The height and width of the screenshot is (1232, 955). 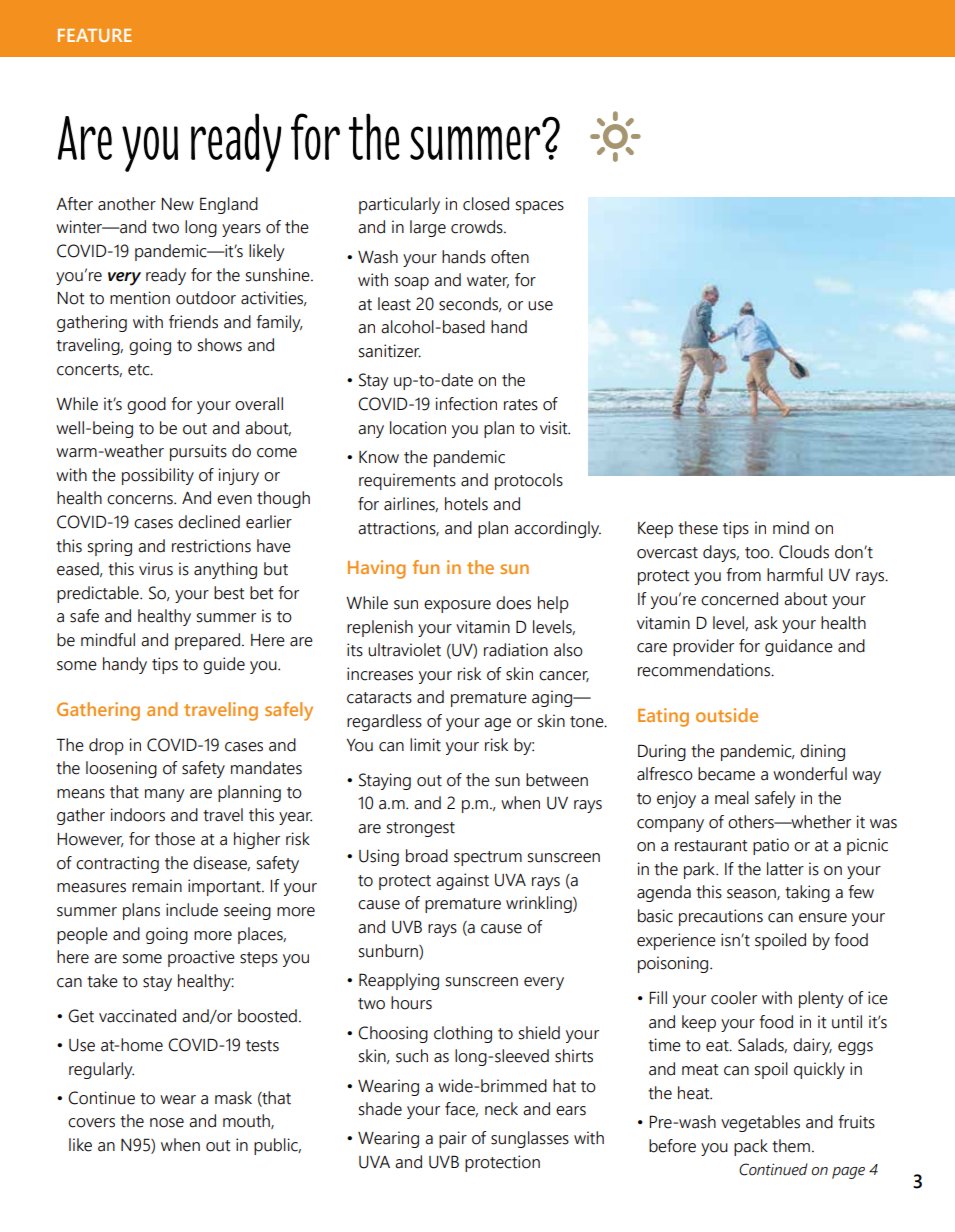 I want to click on friends, so click(x=193, y=322).
